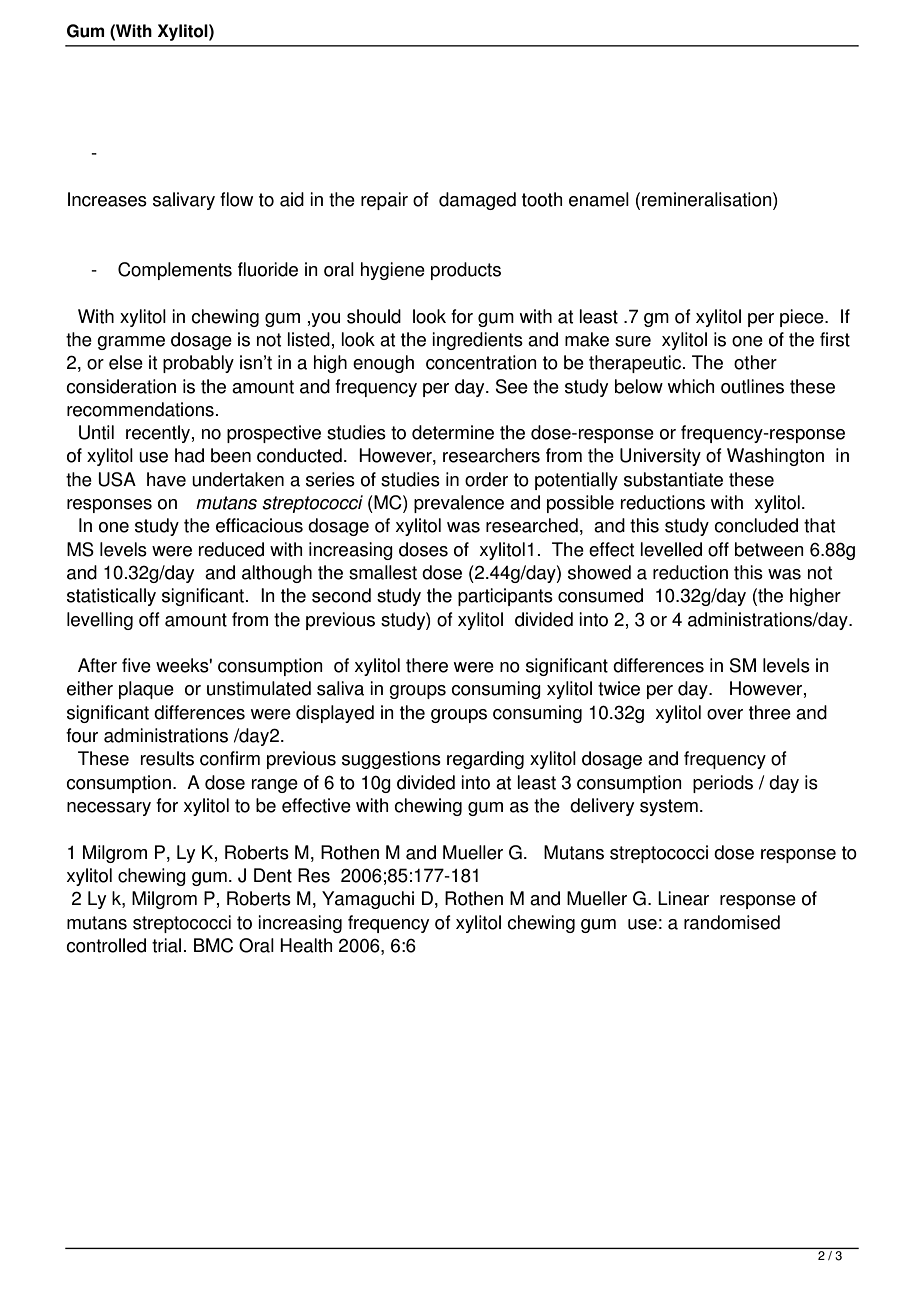  I want to click on enamel, so click(599, 199).
